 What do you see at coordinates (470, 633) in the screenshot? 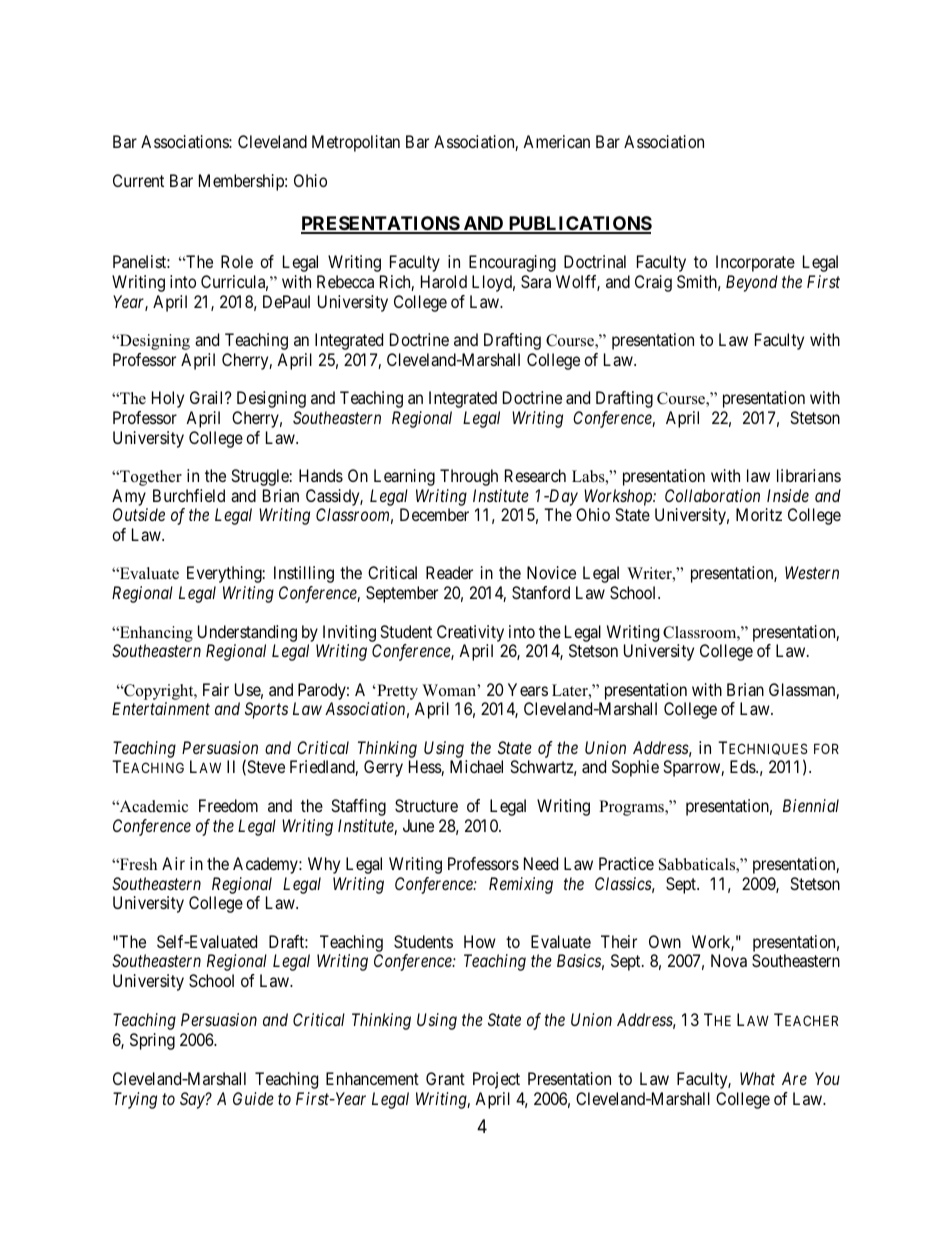
I see `Creativity` at bounding box center [470, 633].
